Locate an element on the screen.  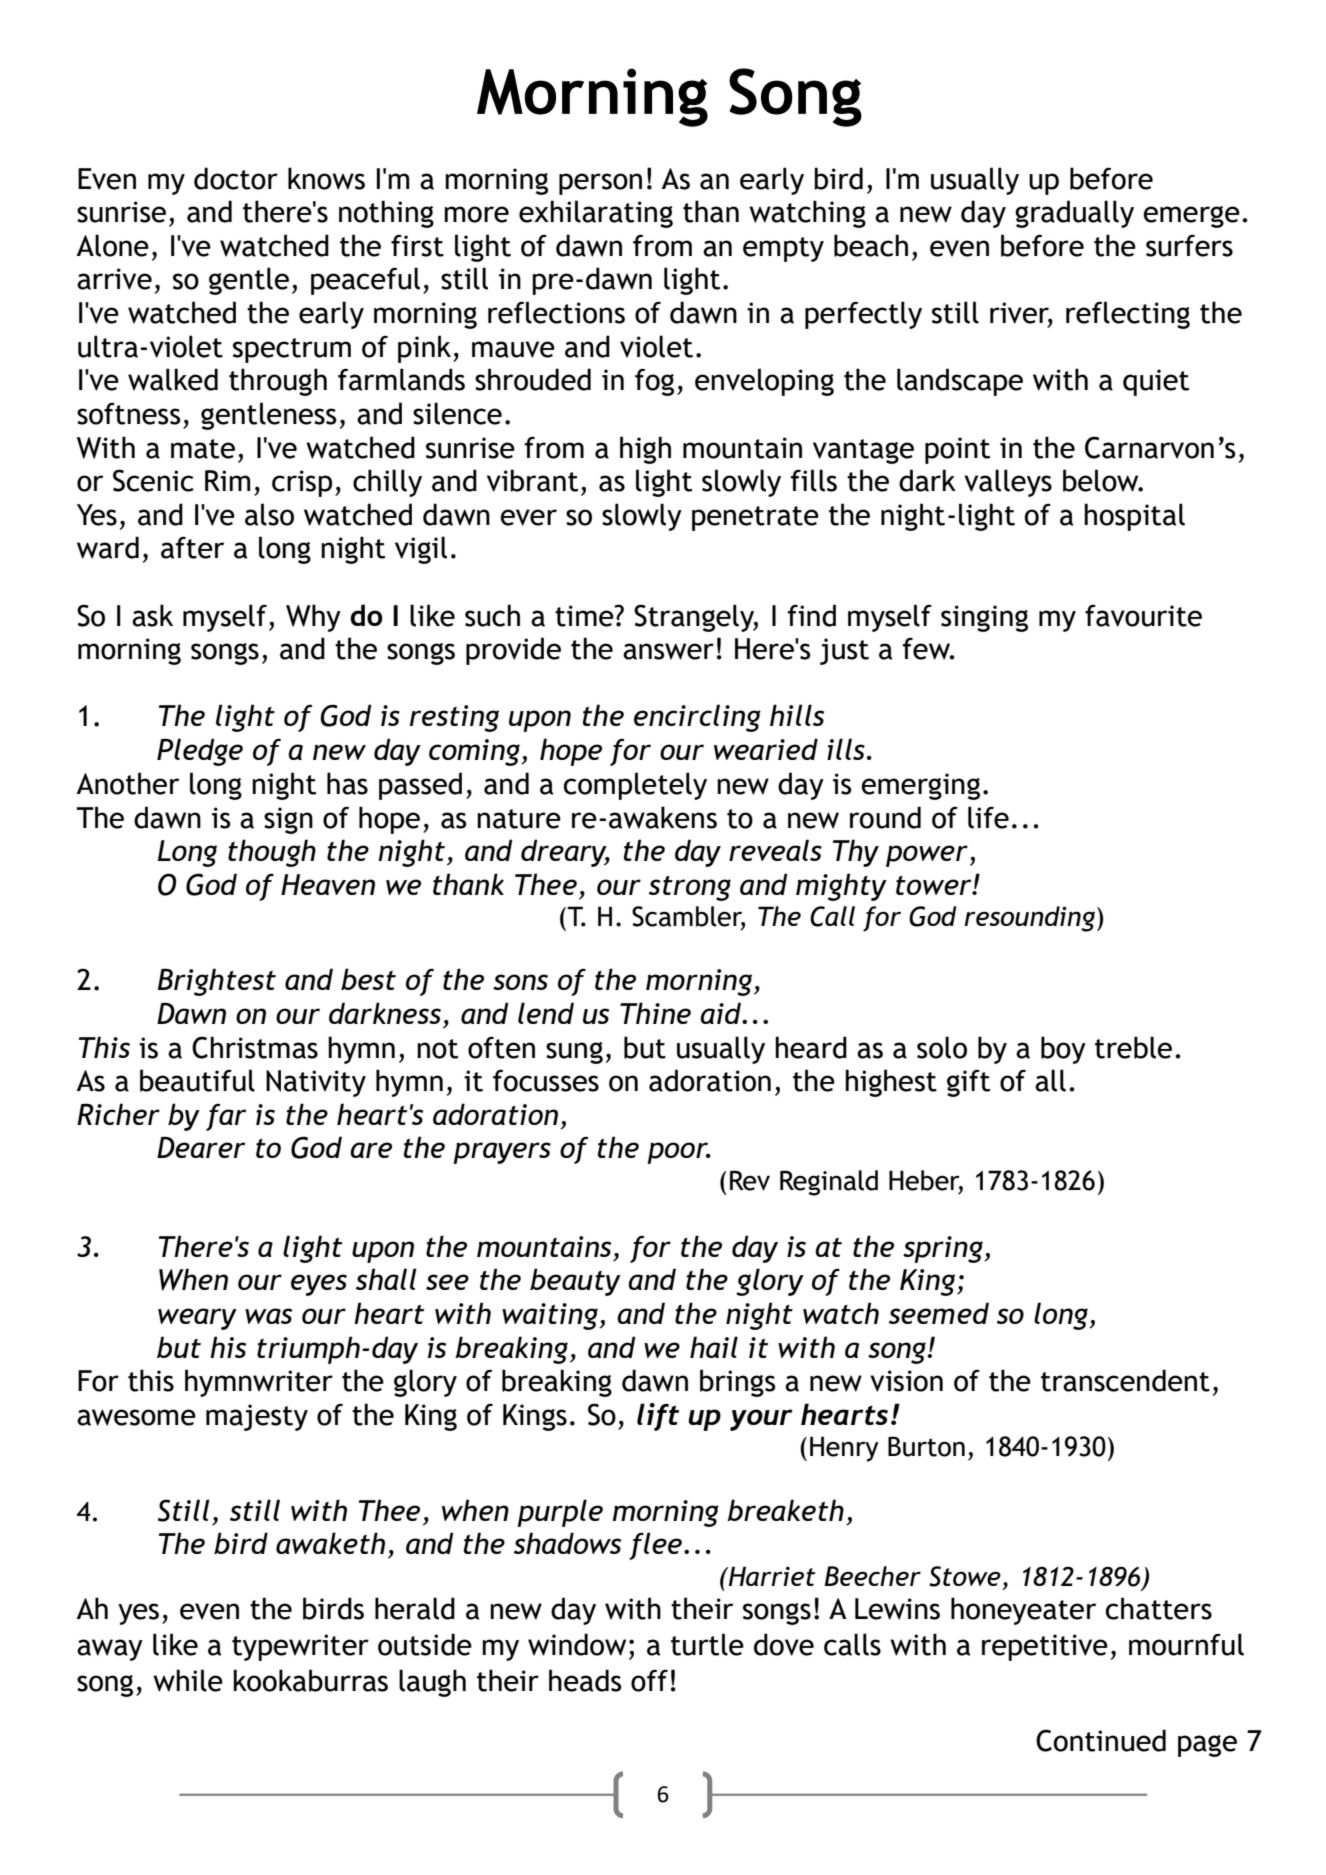
transcendent is located at coordinates (1125, 1380).
